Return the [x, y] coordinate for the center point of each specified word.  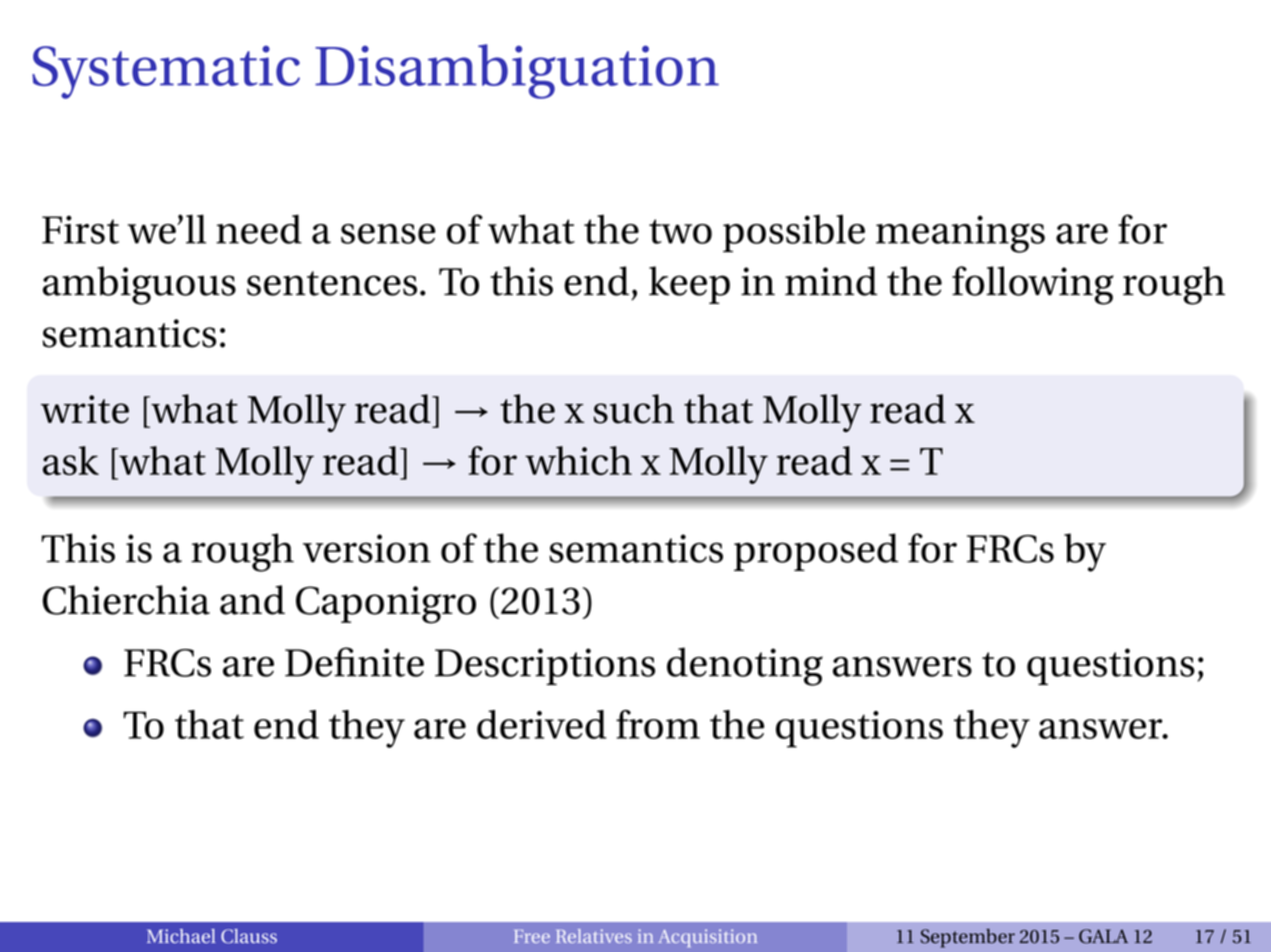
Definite [354, 662]
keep [689, 285]
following [1033, 285]
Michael [181, 936]
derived [542, 724]
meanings [960, 234]
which [578, 460]
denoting [745, 666]
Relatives [594, 936]
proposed [816, 552]
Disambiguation [517, 71]
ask [71, 460]
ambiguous [139, 285]
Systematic [166, 72]
